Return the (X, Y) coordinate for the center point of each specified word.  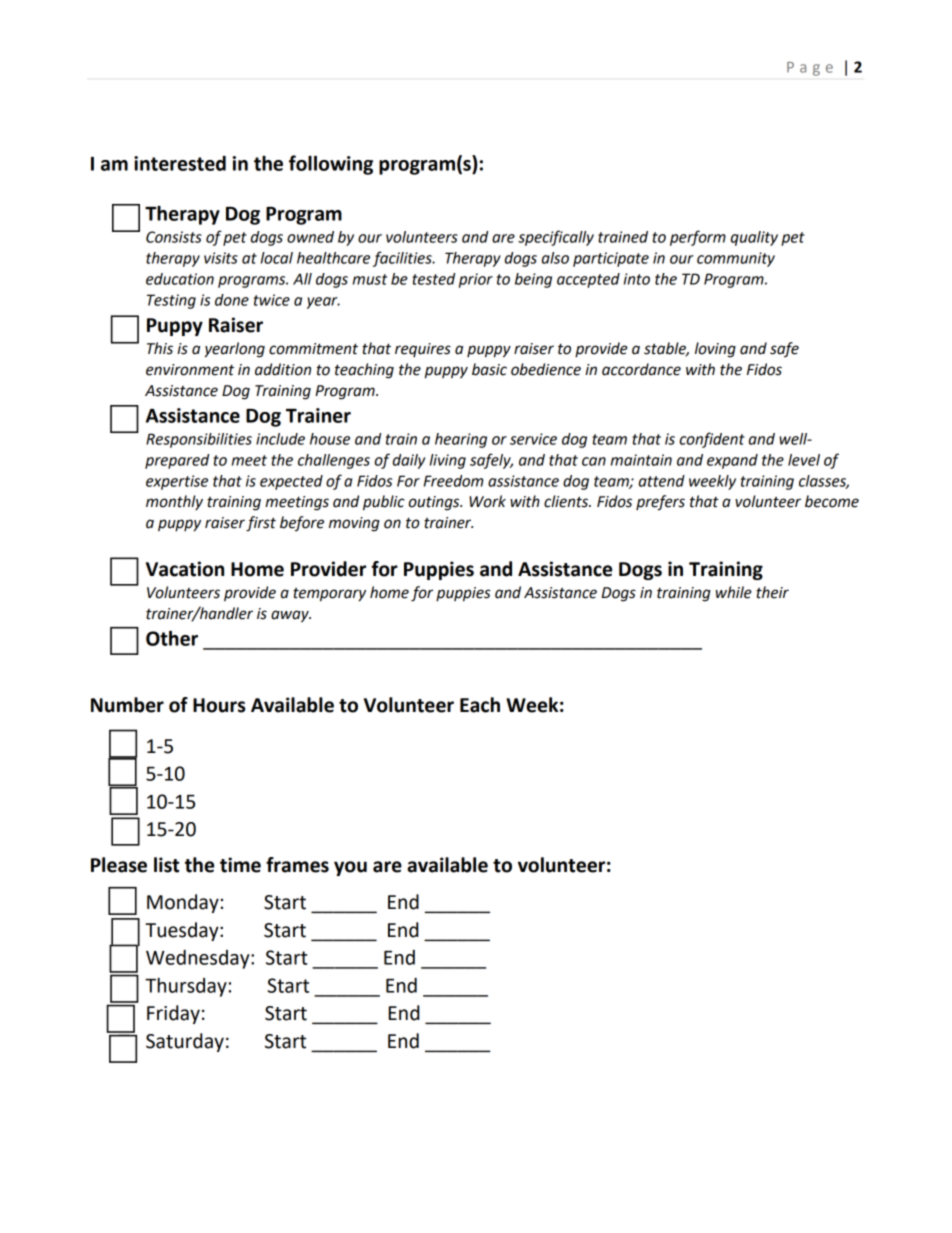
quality (754, 238)
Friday (173, 1014)
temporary (329, 595)
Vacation (185, 569)
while (734, 592)
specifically (556, 238)
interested (180, 163)
